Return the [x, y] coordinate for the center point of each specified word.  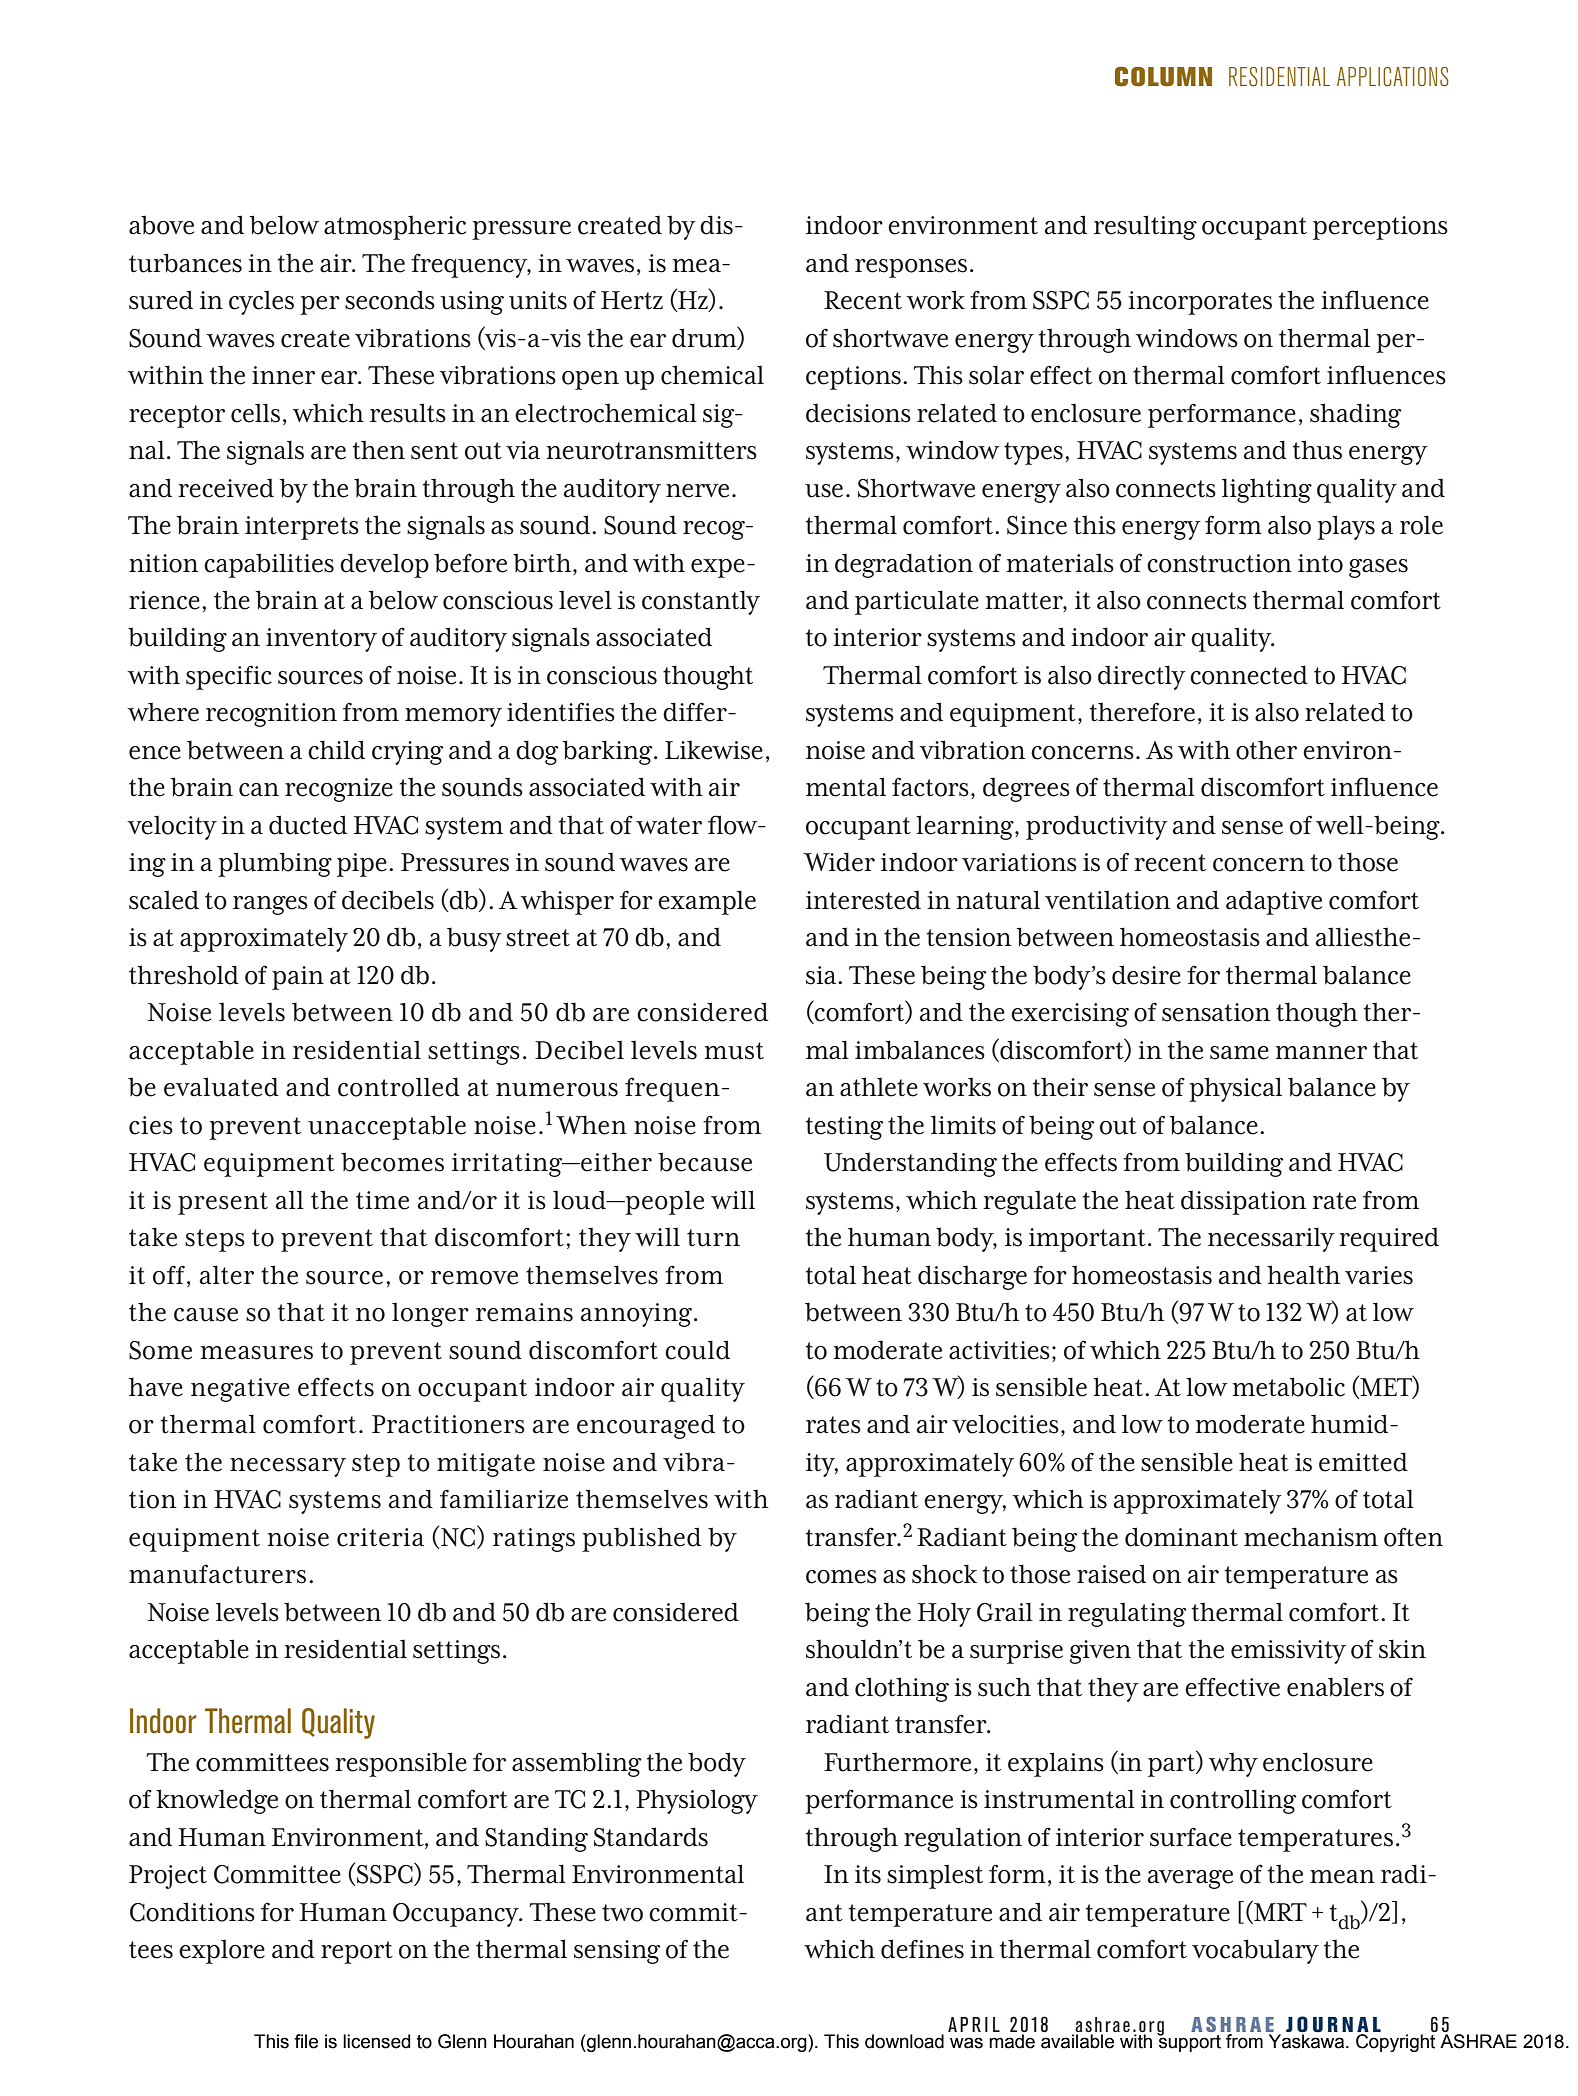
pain [298, 978]
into [1320, 563]
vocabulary [1255, 1951]
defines [922, 1949]
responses [911, 268]
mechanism [1311, 1537]
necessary [288, 1467]
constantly [701, 602]
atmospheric [395, 227]
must [734, 1051]
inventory [321, 640]
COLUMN [1163, 77]
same [1239, 1053]
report [357, 1952]
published [641, 1539]
